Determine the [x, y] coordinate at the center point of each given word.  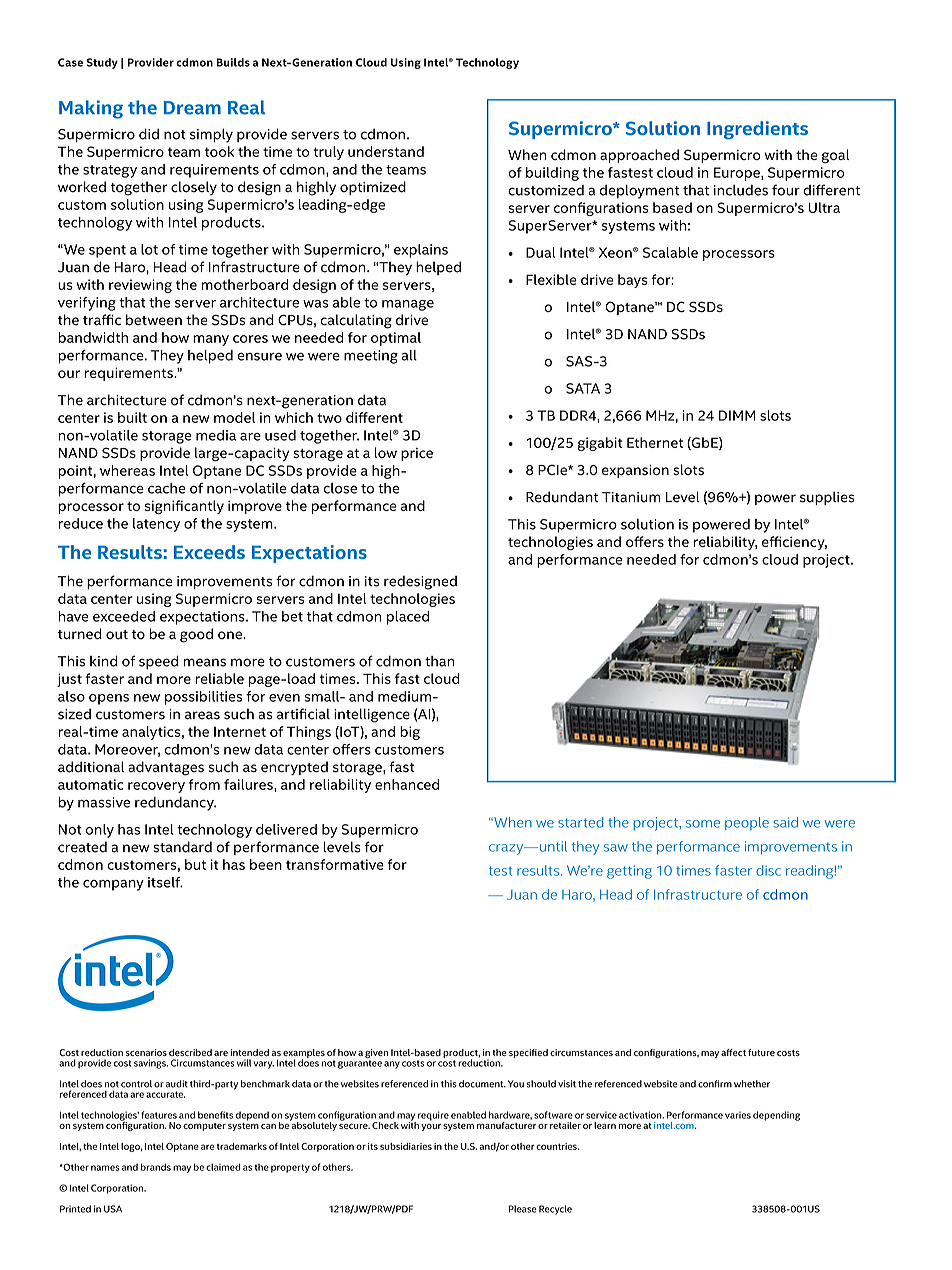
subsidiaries [406, 1146]
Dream [192, 108]
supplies [827, 498]
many [211, 340]
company [113, 885]
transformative [335, 864]
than [439, 661]
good [196, 635]
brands [156, 1167]
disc [768, 870]
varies [738, 1115]
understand [386, 151]
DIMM [737, 415]
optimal [396, 339]
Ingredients [757, 130]
